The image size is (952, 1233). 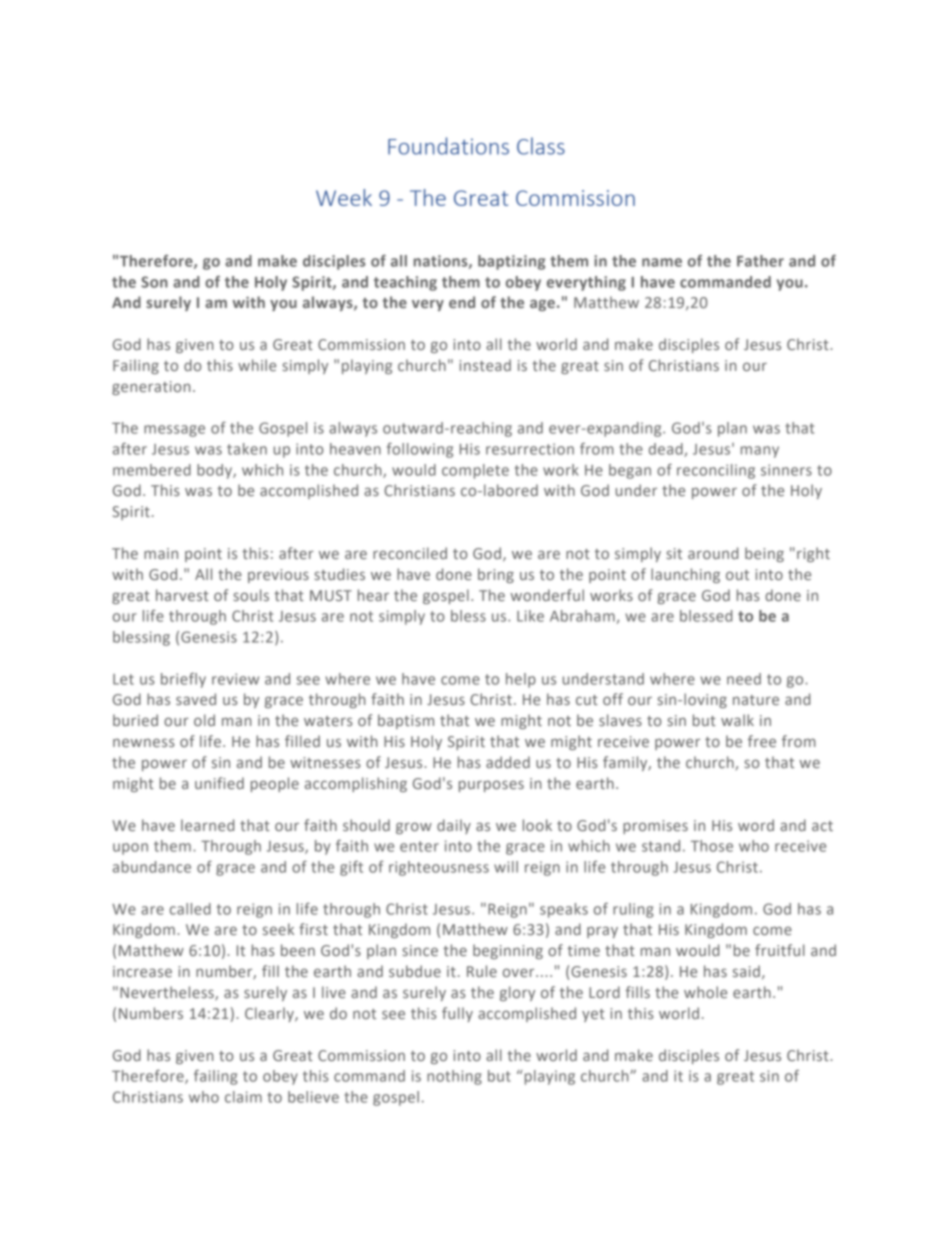 What do you see at coordinates (491, 786) in the document?
I see `purposes` at bounding box center [491, 786].
